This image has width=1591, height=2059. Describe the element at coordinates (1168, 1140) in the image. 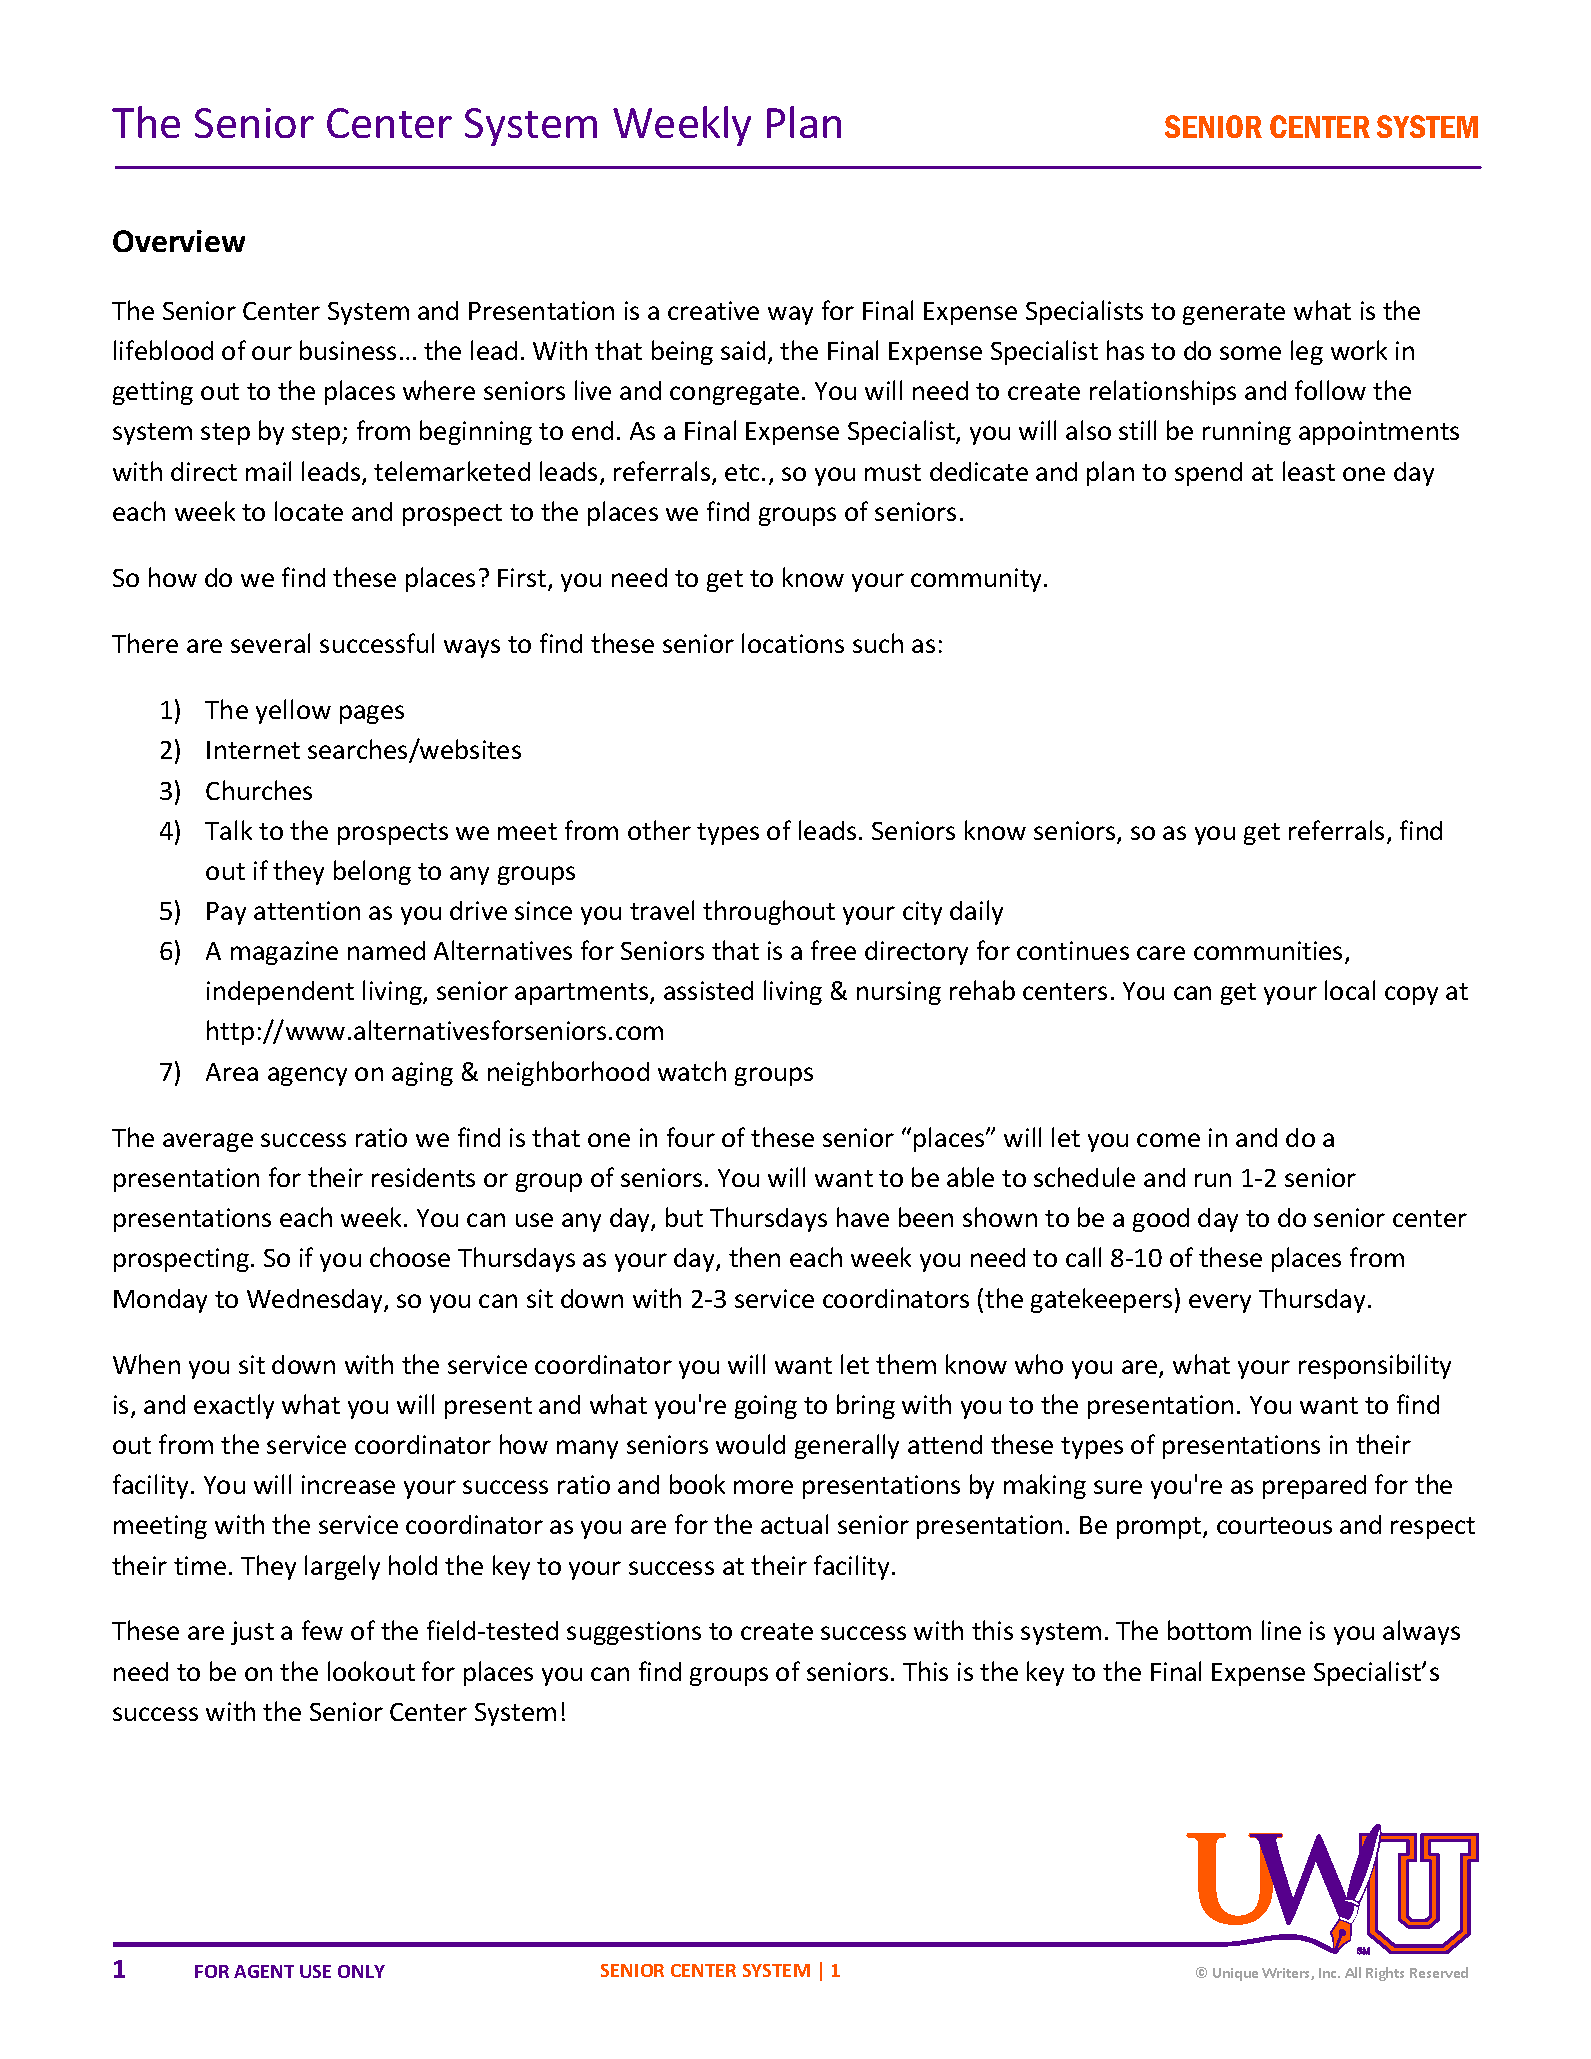

I see `come` at that location.
